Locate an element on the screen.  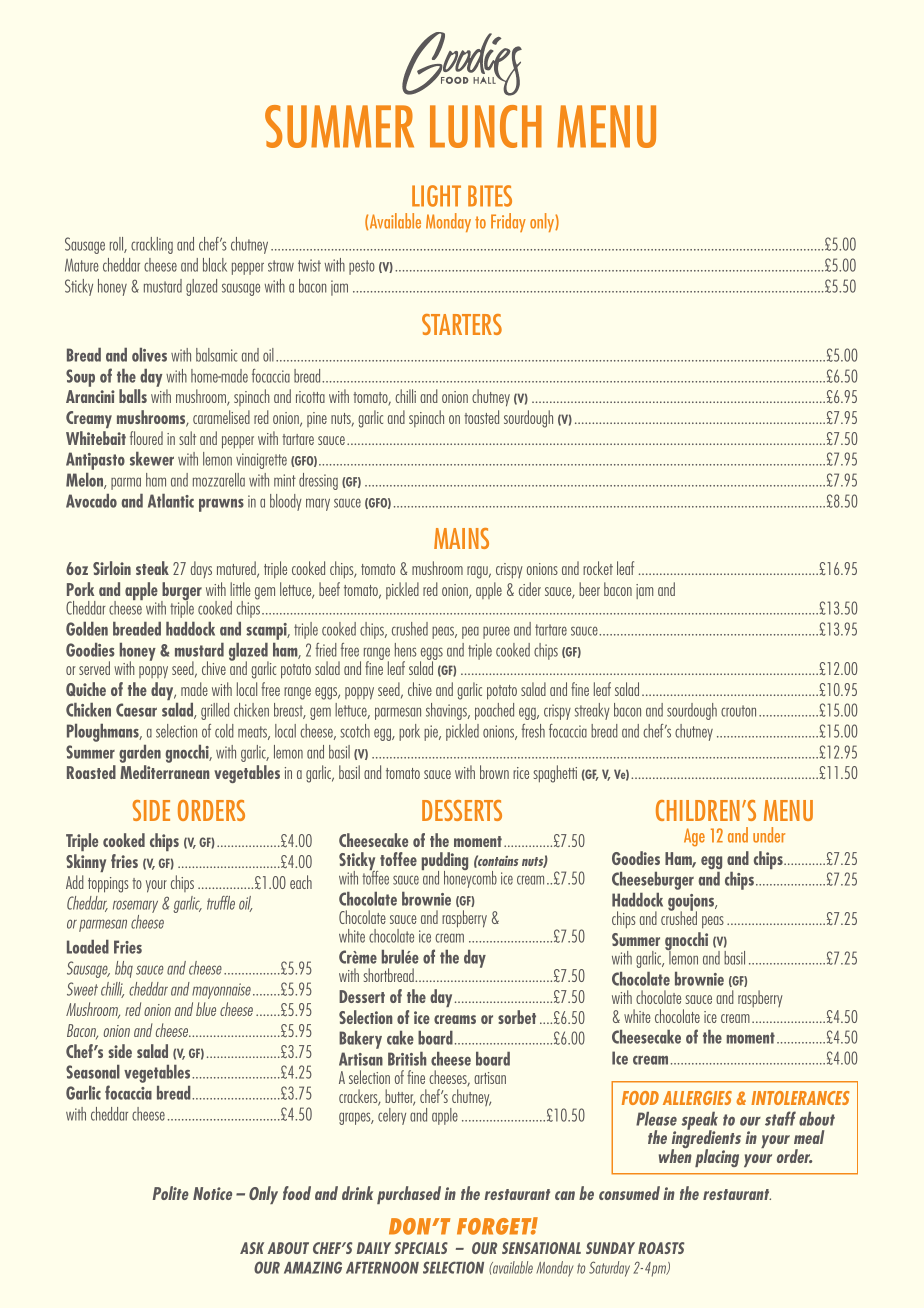
Caesar is located at coordinates (136, 710).
